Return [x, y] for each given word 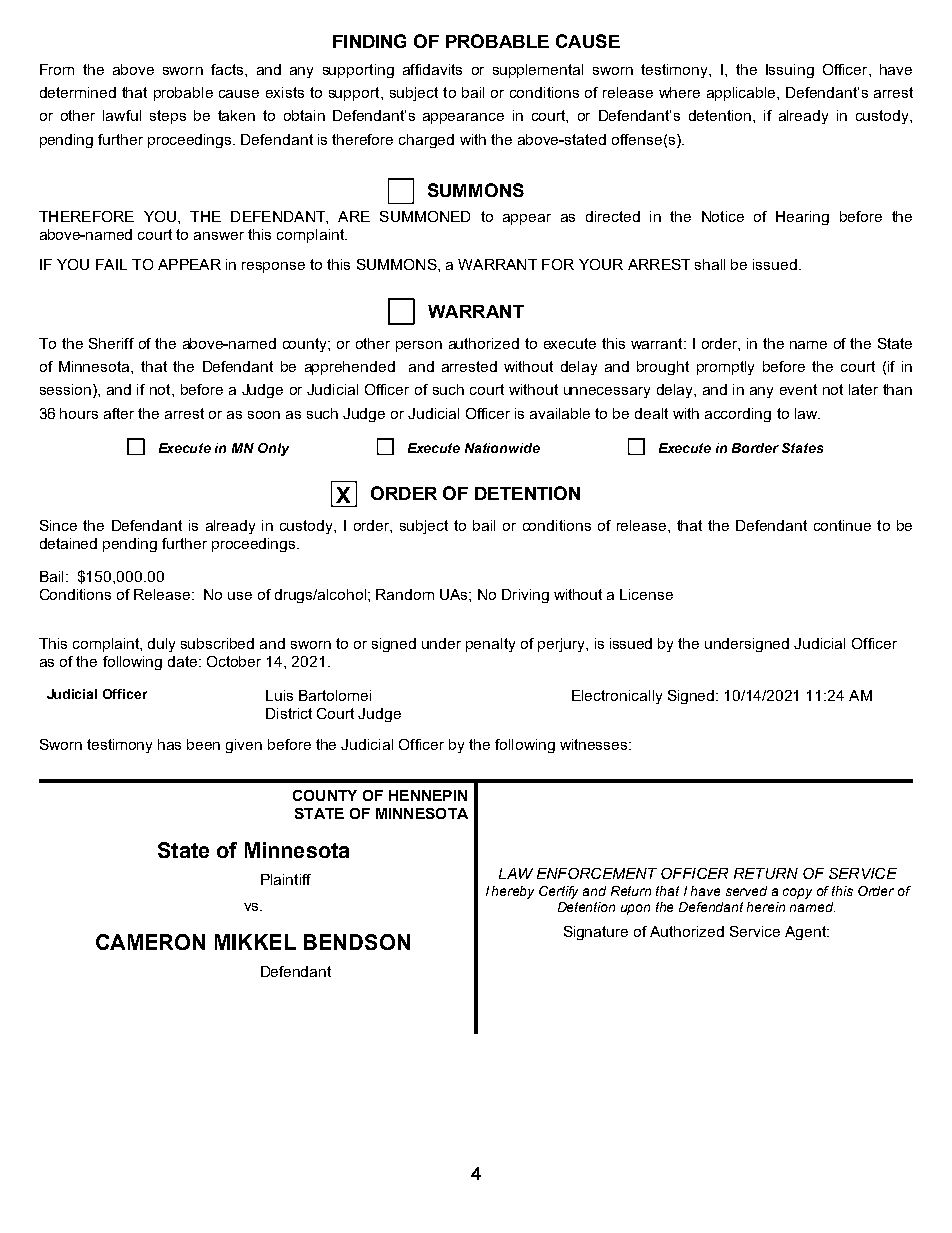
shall [710, 264]
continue [842, 525]
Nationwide [502, 448]
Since [58, 525]
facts [228, 69]
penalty [490, 645]
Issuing [790, 71]
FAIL [111, 264]
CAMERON [150, 942]
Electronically [617, 697]
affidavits [432, 69]
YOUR [601, 264]
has [169, 744]
